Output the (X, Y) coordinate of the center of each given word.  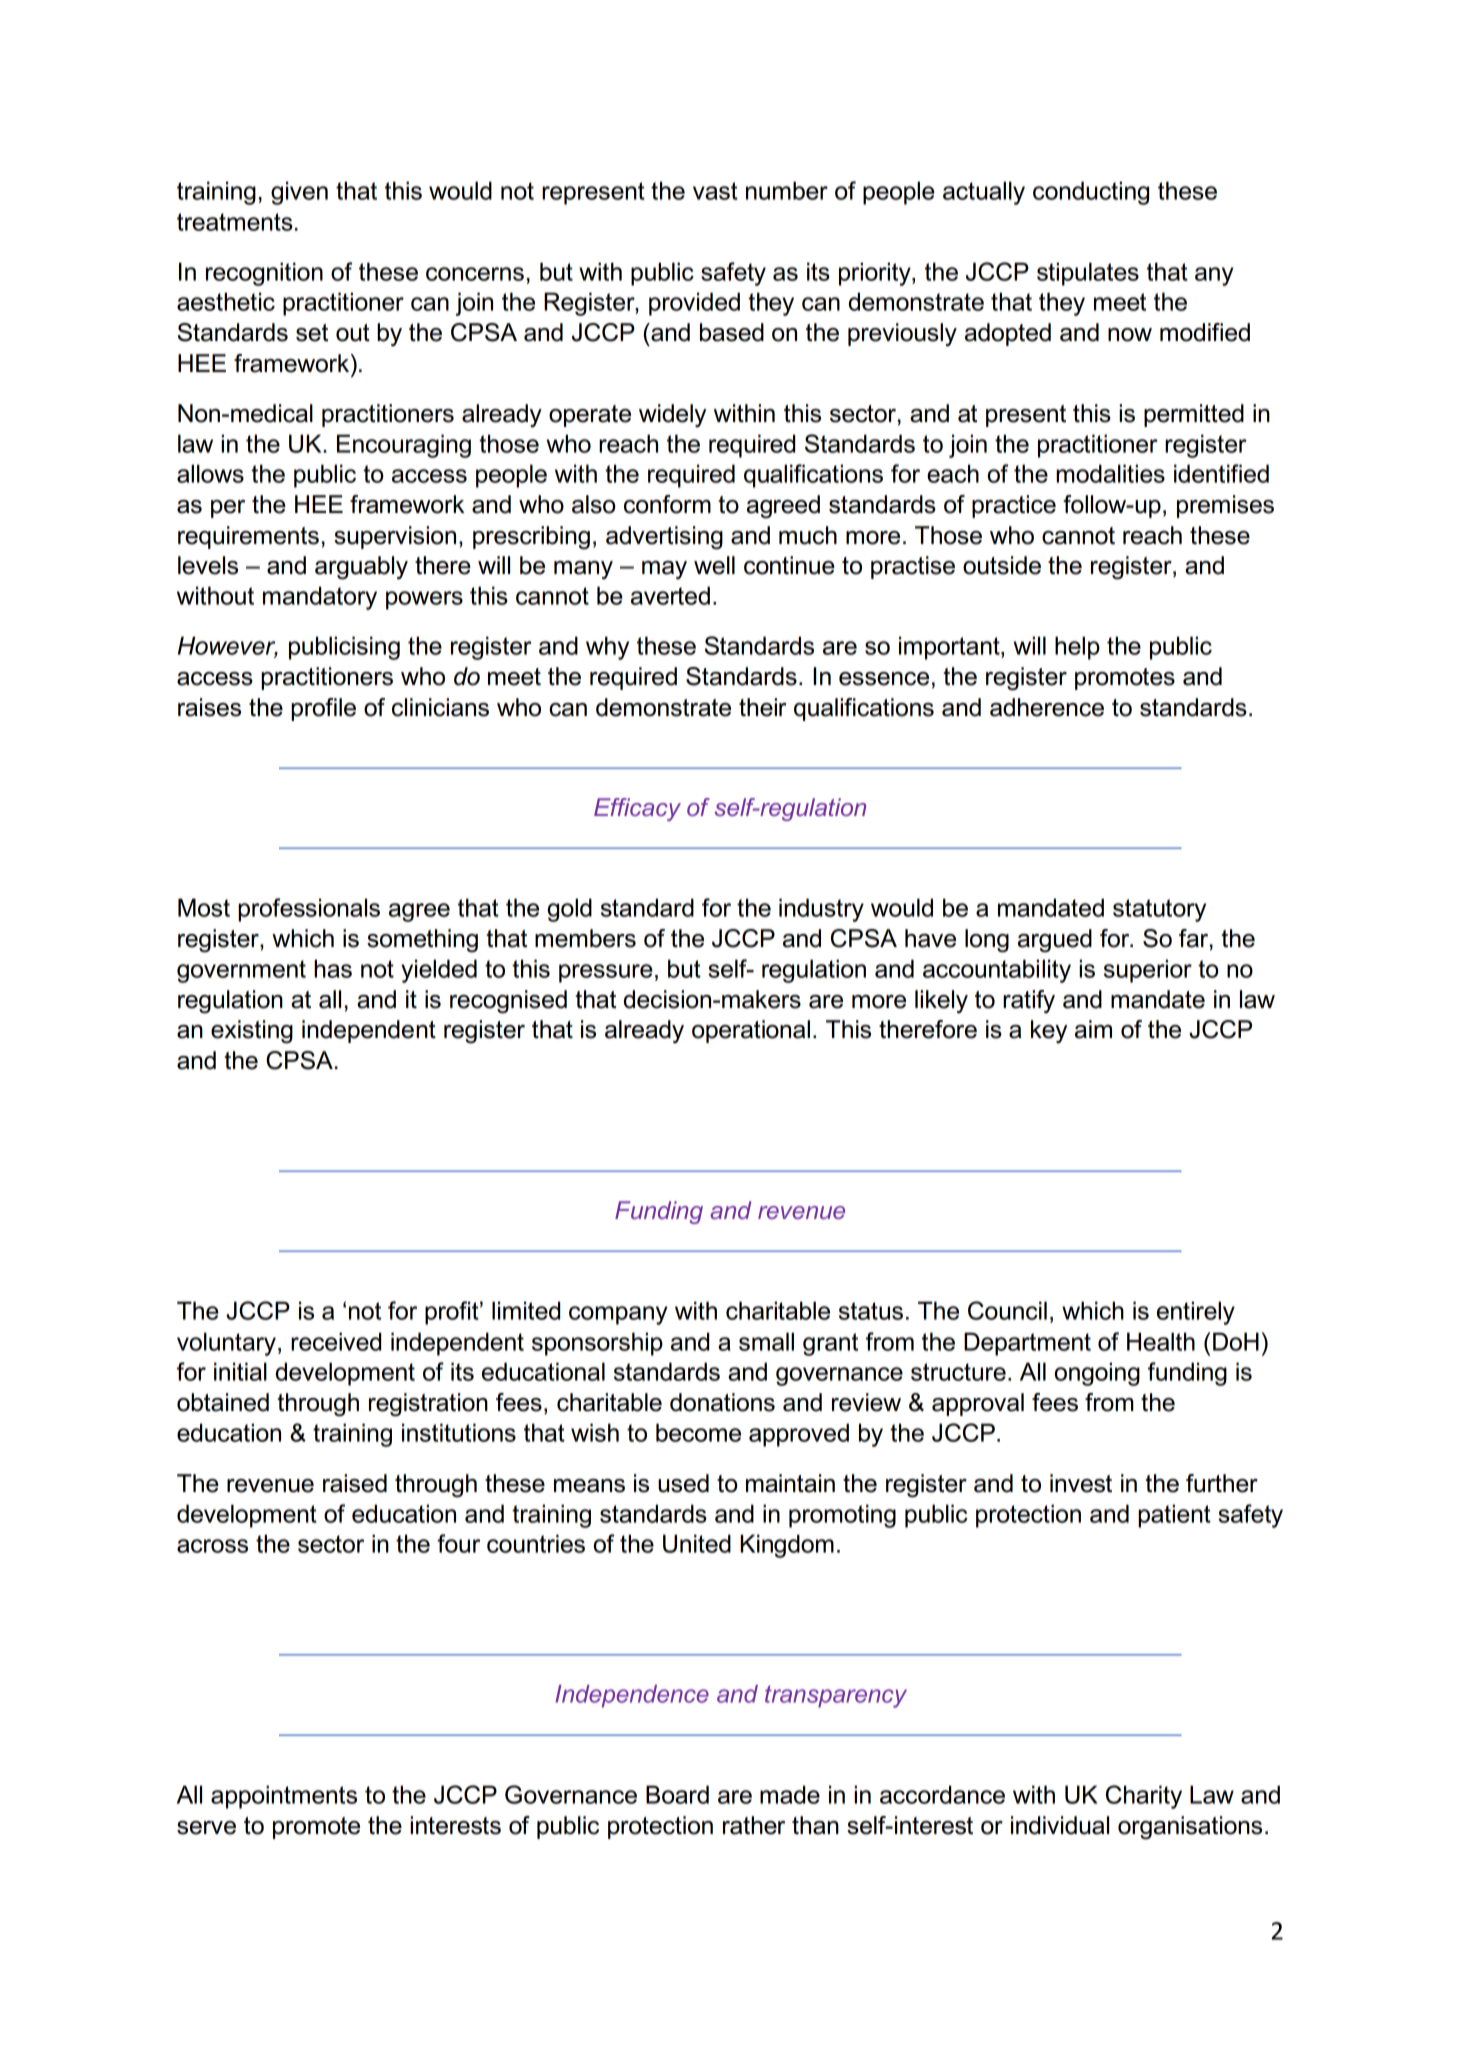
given (299, 193)
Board (677, 1794)
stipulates (1088, 274)
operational (751, 1031)
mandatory (320, 598)
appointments (284, 1797)
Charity (1144, 1797)
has (333, 968)
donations (722, 1402)
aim (1093, 1029)
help (1077, 648)
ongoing (1097, 1374)
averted (670, 595)
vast (715, 191)
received (336, 1341)
